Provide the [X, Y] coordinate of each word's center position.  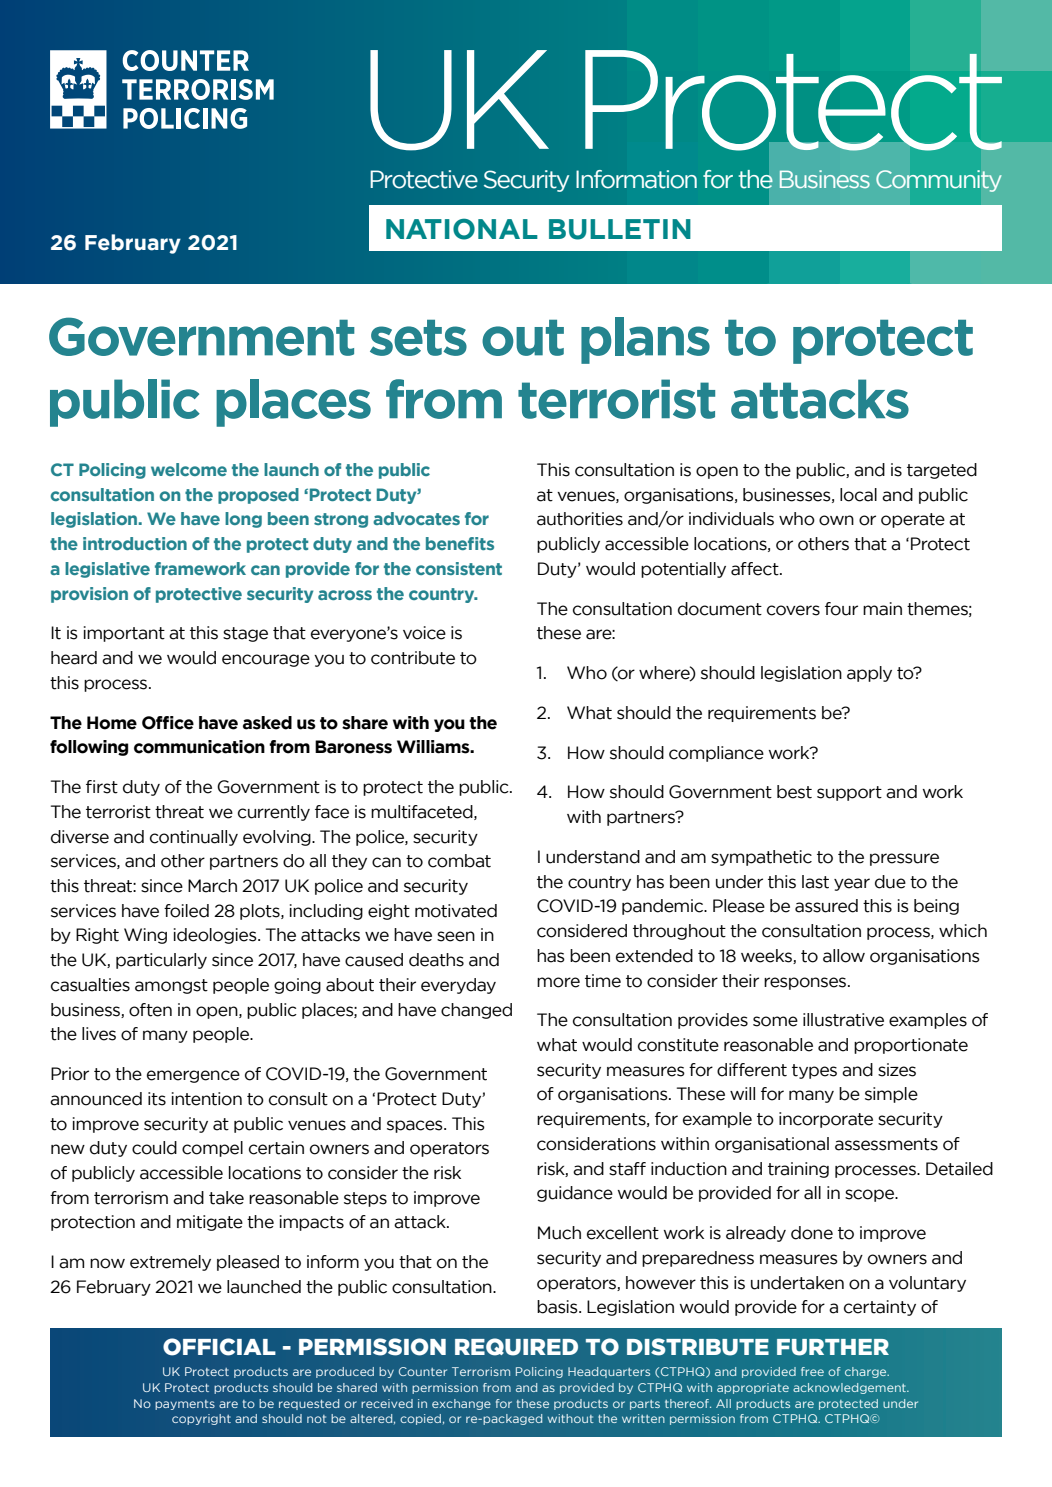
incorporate [826, 1120]
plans [645, 340]
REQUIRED [516, 1347]
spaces [416, 1126]
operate [913, 520]
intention [207, 1099]
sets [418, 338]
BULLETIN [620, 229]
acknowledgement [851, 1388]
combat [459, 861]
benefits [460, 543]
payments [185, 1405]
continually [194, 838]
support [849, 793]
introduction [135, 543]
